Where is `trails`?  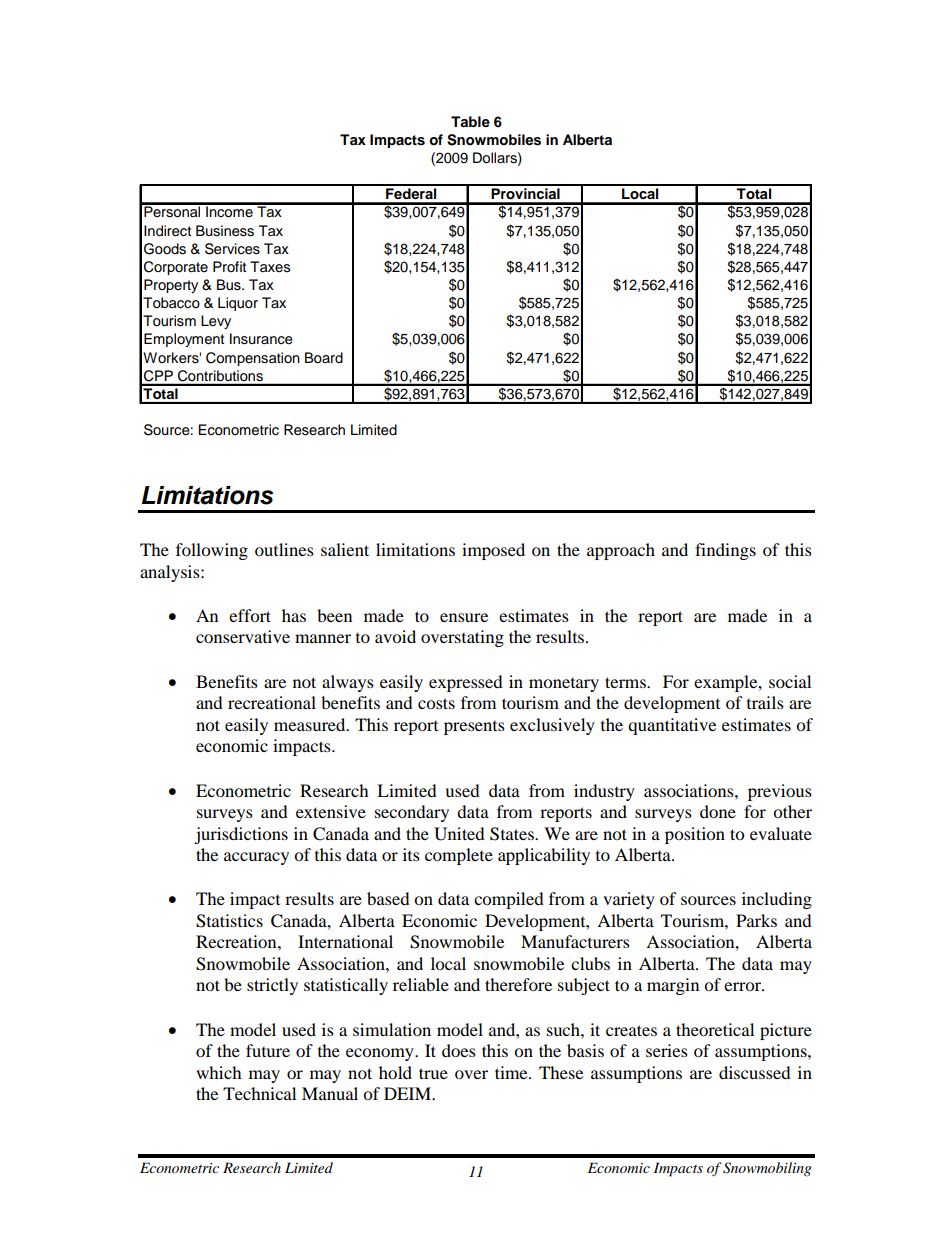 trails is located at coordinates (765, 702).
